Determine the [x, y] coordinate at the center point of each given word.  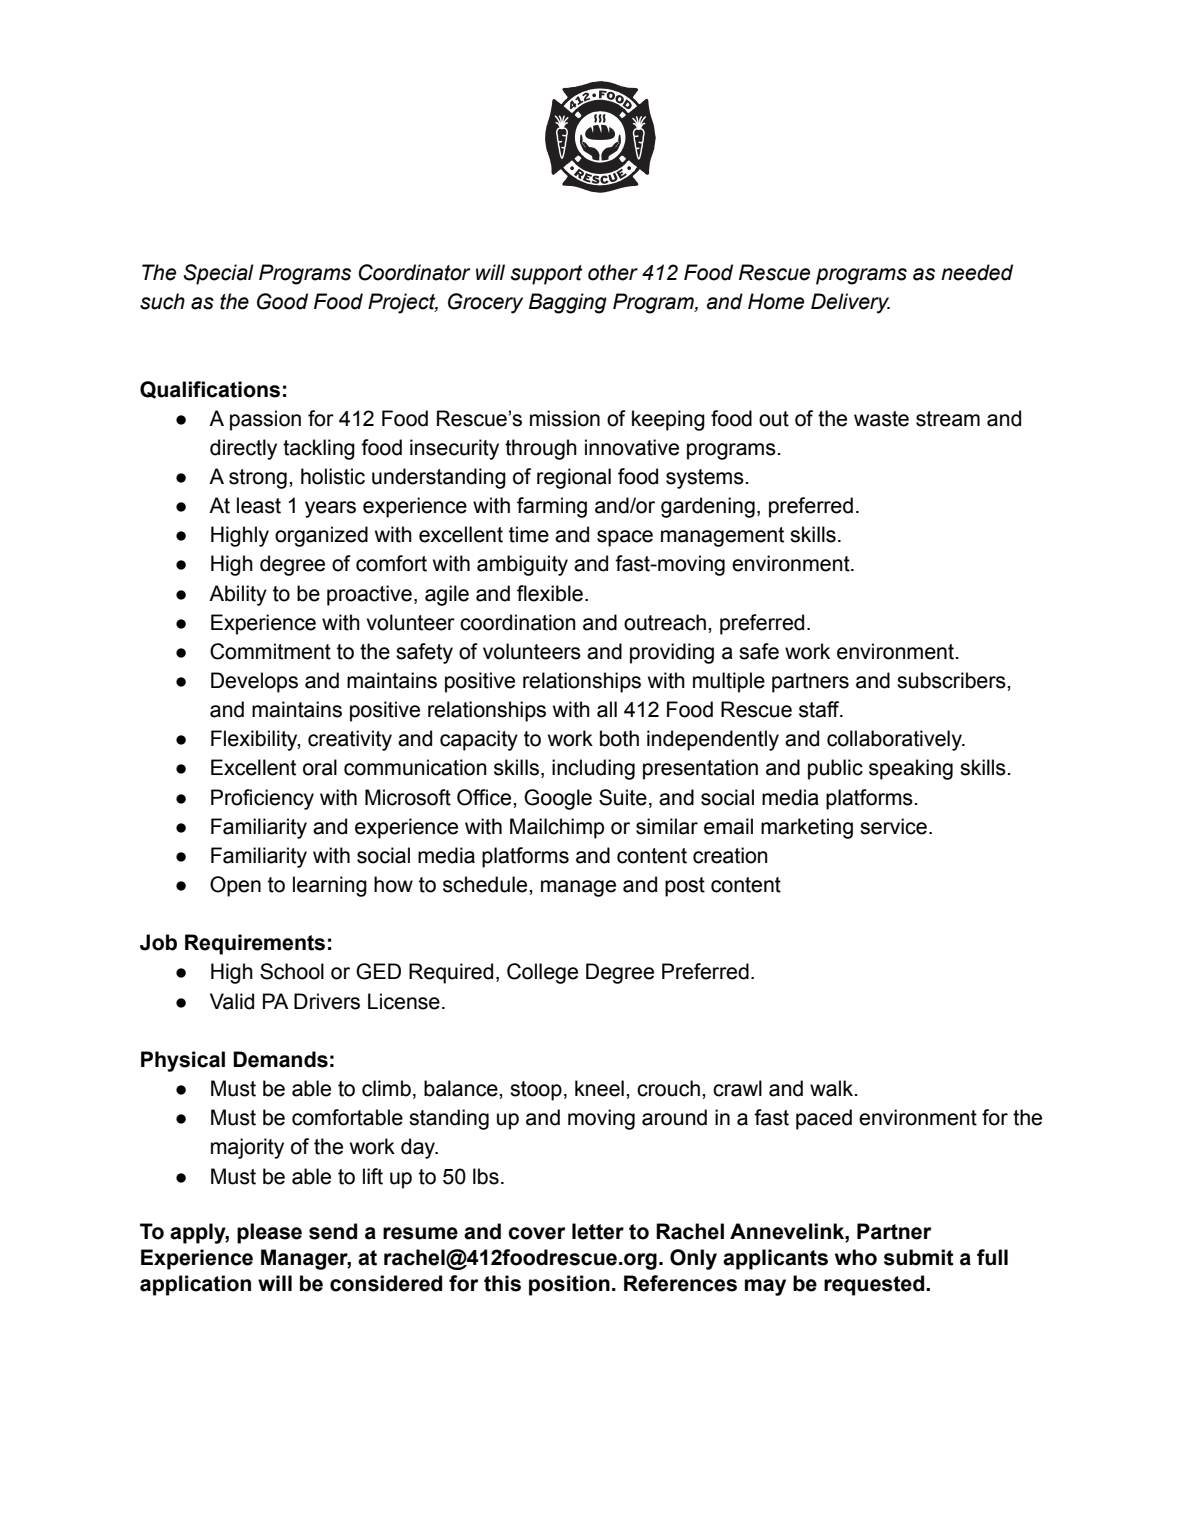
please [269, 1233]
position [569, 1285]
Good [282, 301]
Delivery [850, 303]
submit [919, 1257]
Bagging [568, 303]
